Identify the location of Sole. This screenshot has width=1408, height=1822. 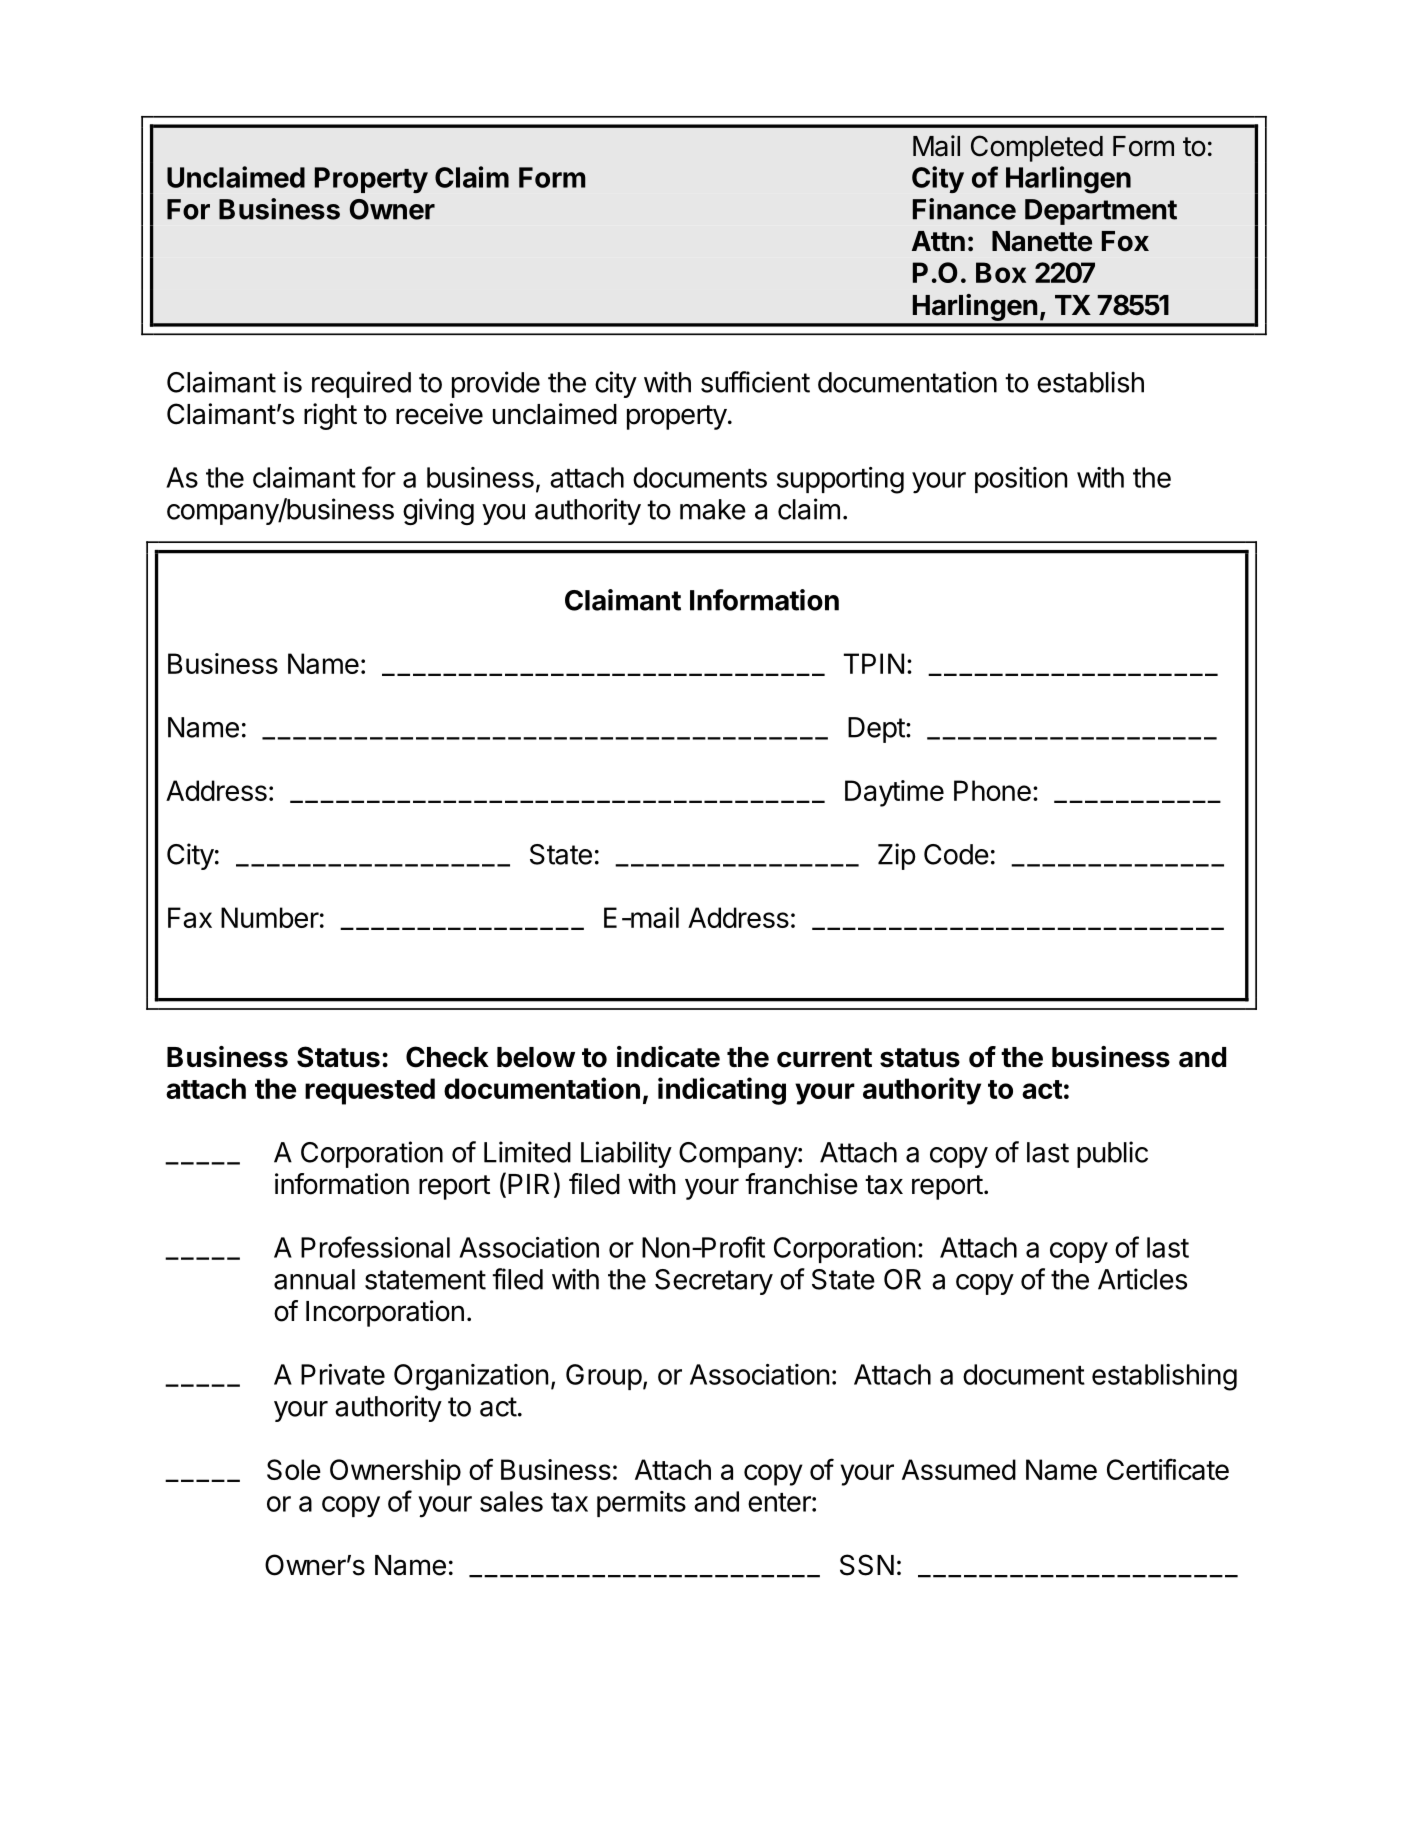
(294, 1469).
